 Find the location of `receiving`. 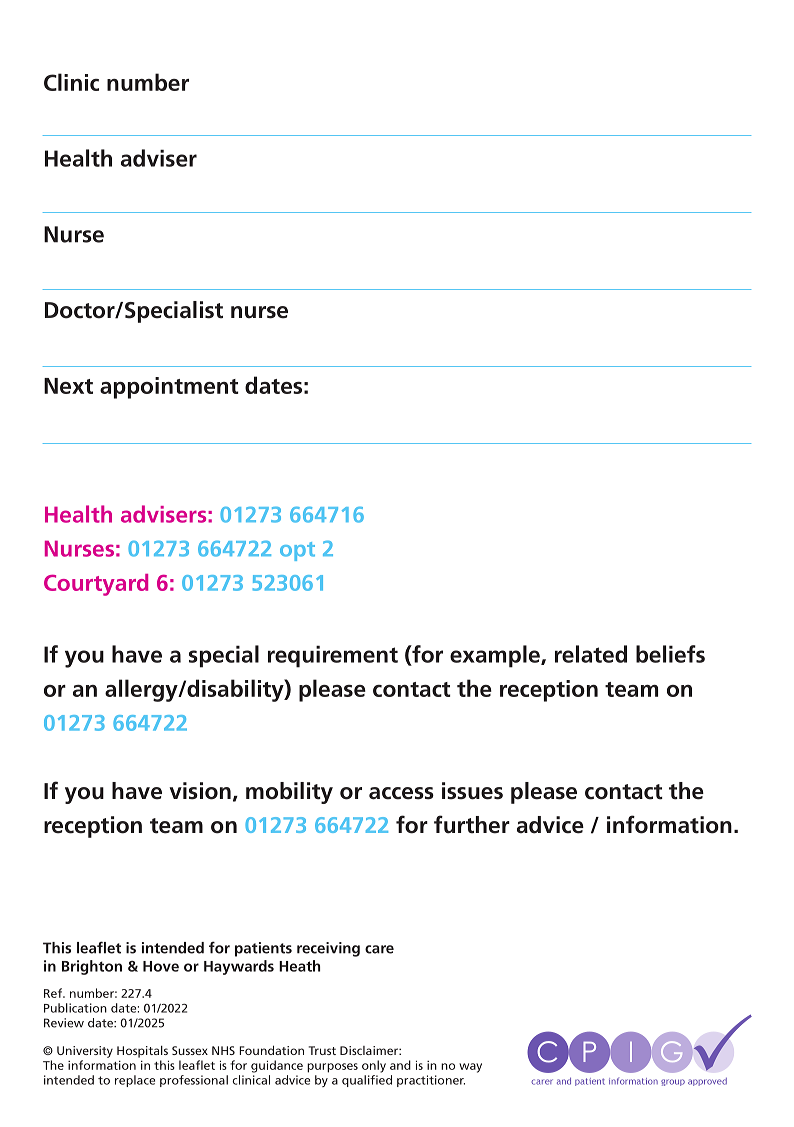

receiving is located at coordinates (328, 949).
